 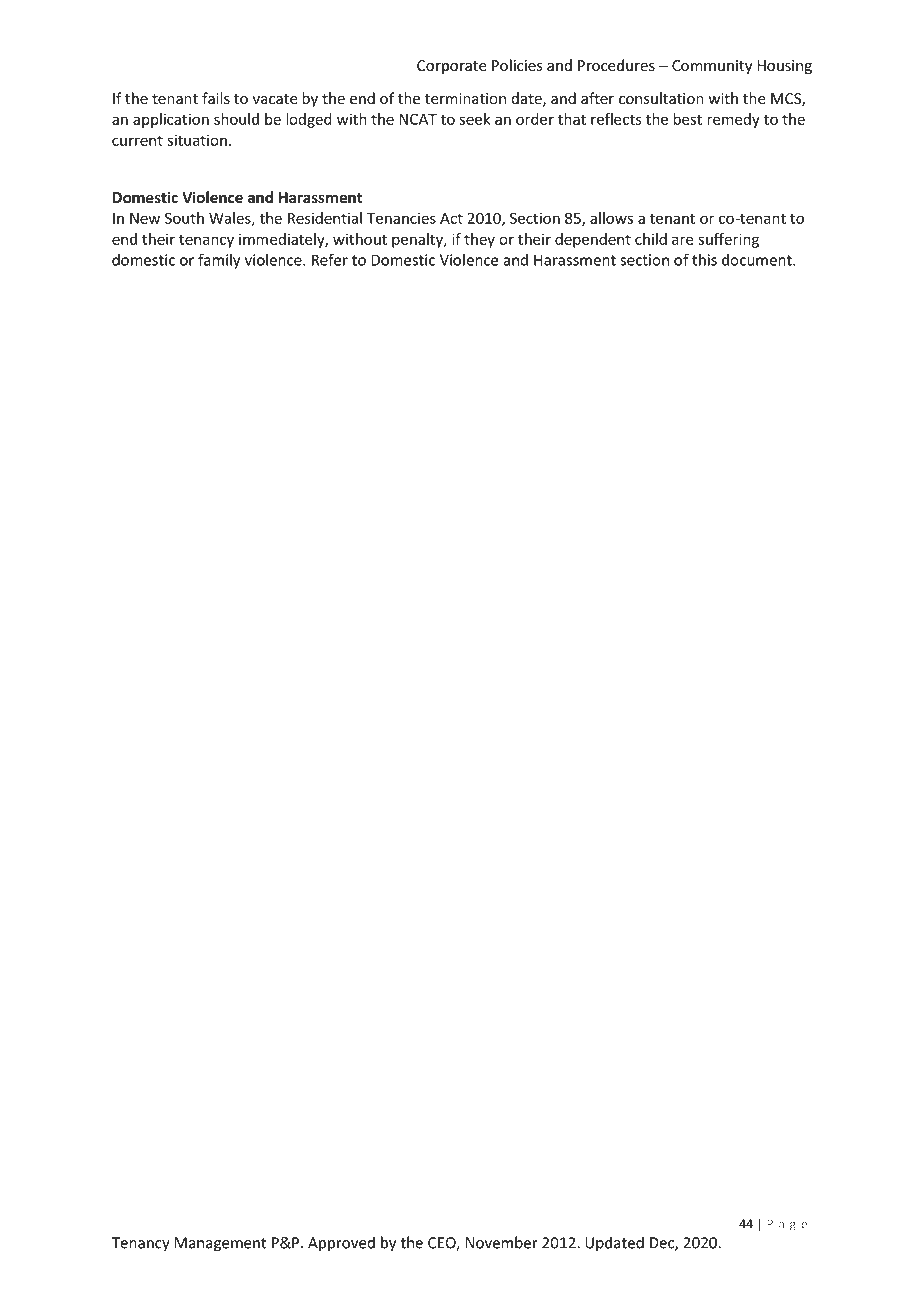 I want to click on Management, so click(x=221, y=1244).
